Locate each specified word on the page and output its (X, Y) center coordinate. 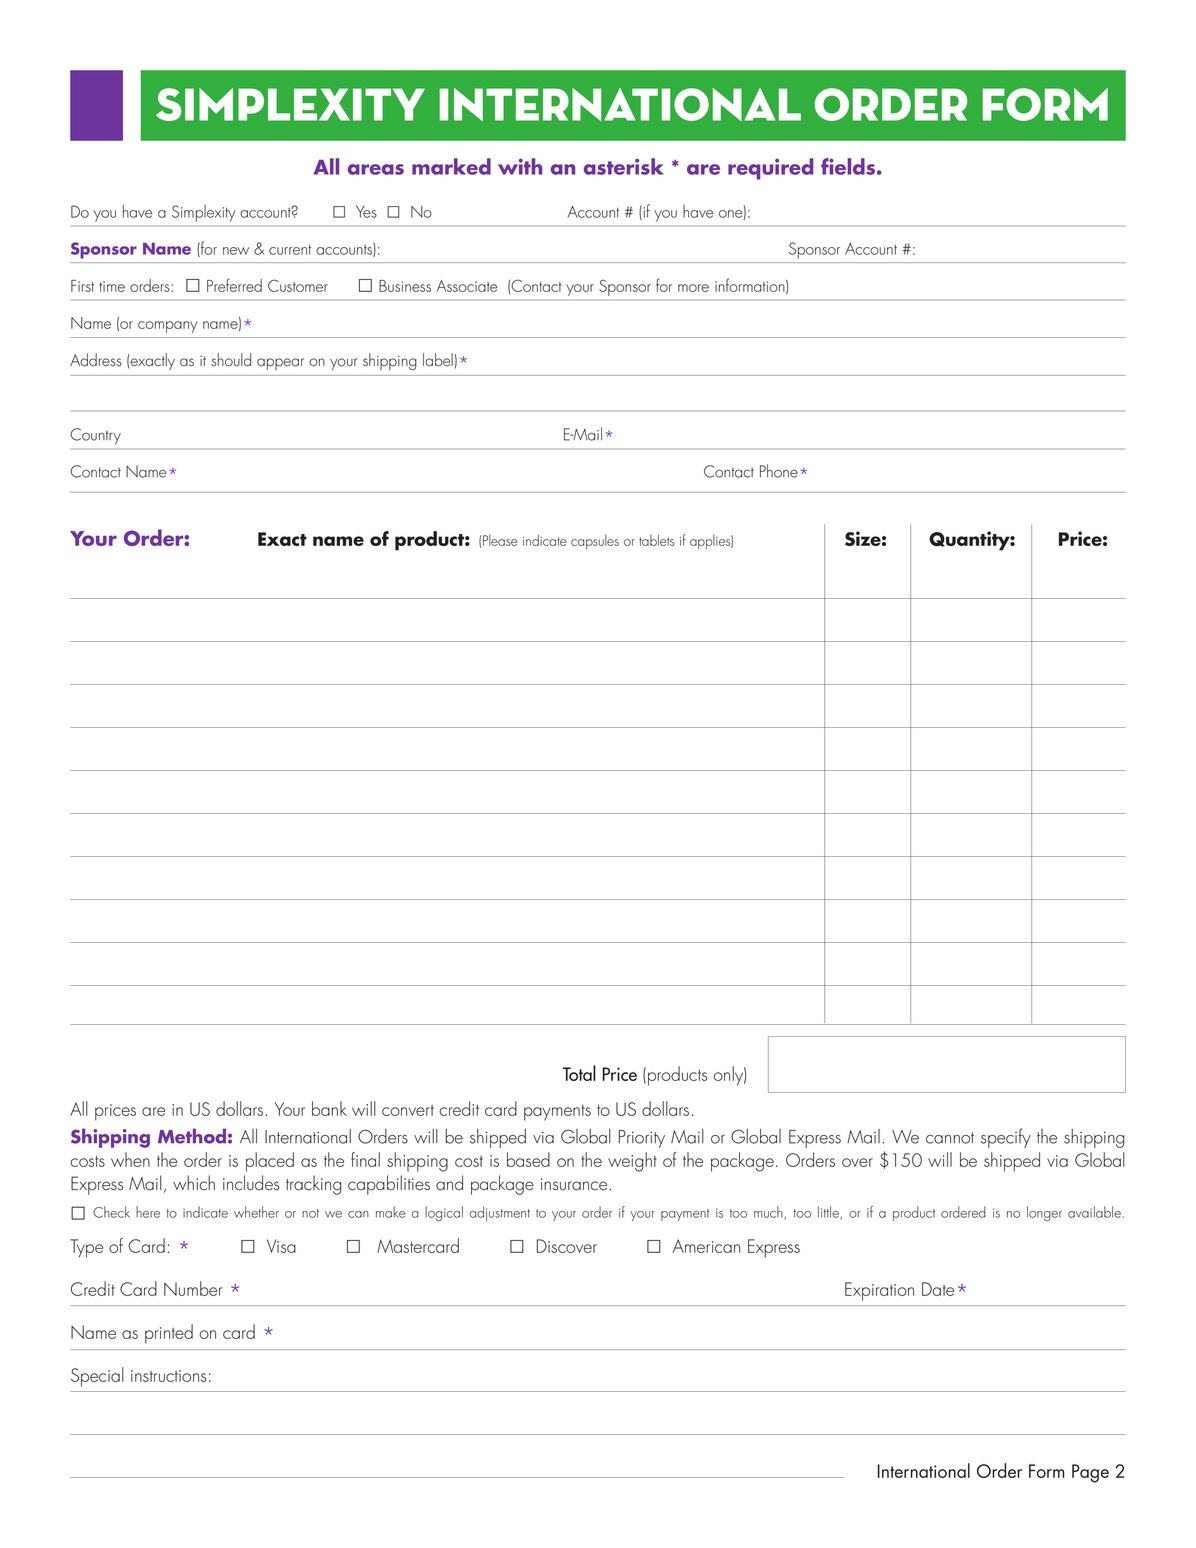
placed (270, 1162)
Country (95, 436)
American (706, 1246)
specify (1006, 1138)
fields (849, 166)
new (236, 251)
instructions (169, 1376)
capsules (595, 542)
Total (579, 1073)
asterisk (623, 166)
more (693, 288)
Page (1090, 1473)
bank (329, 1108)
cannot (950, 1138)
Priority (642, 1139)
